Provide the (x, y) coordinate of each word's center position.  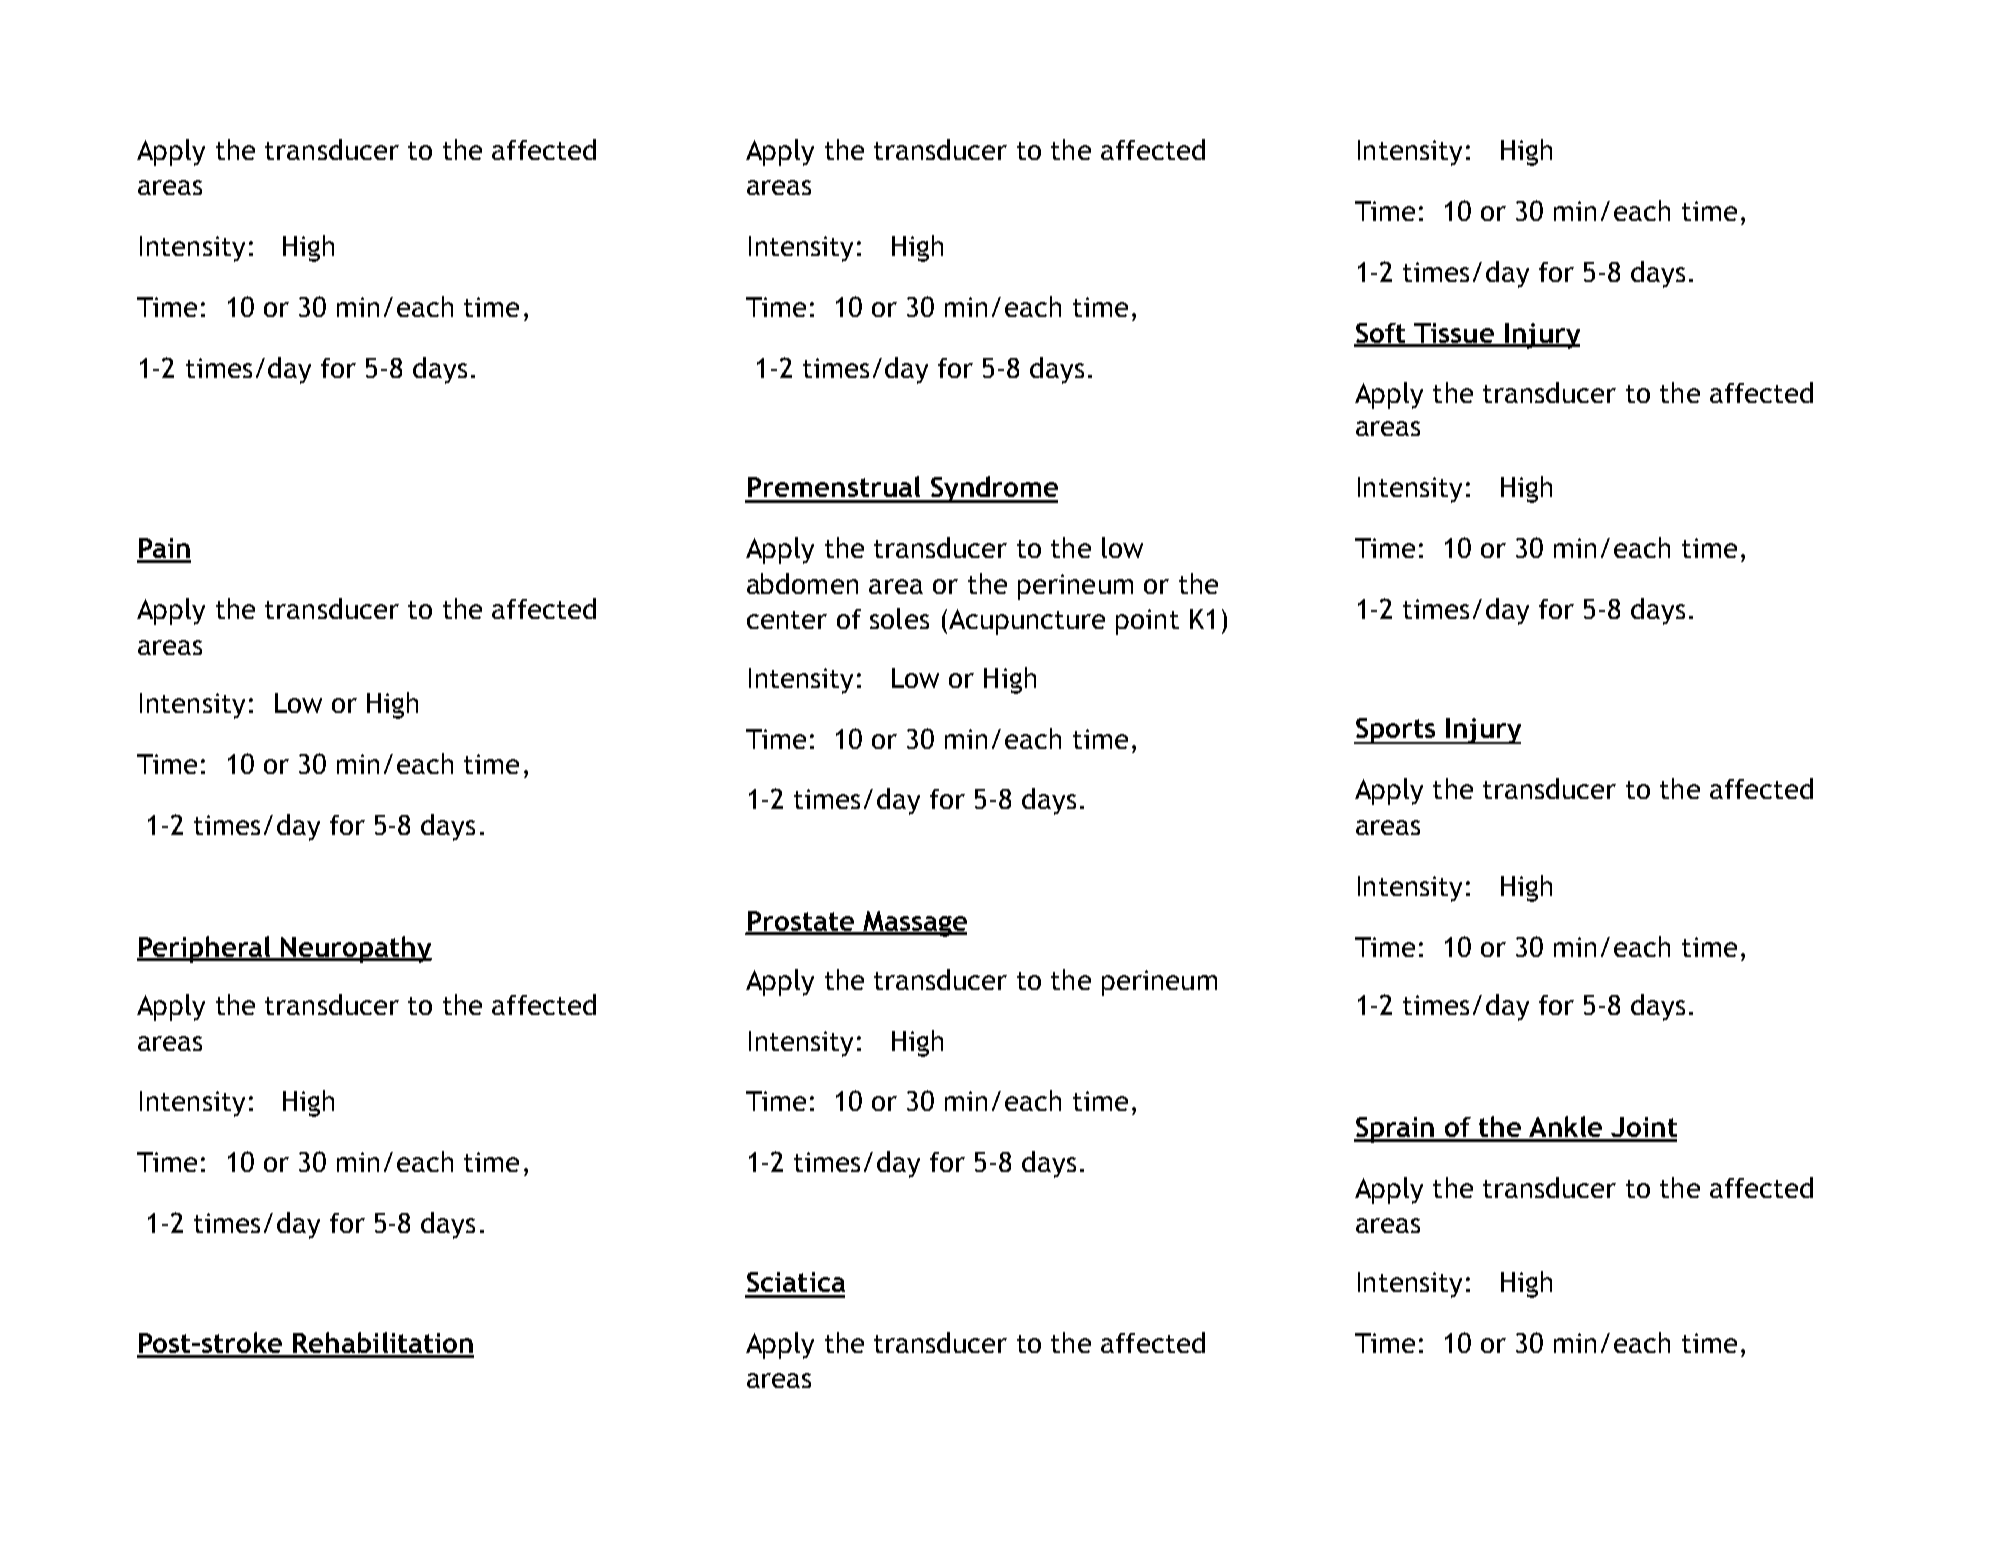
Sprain (1395, 1130)
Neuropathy (355, 949)
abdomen (802, 583)
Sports (1395, 731)
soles (899, 618)
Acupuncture (1025, 622)
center (787, 620)
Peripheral (205, 949)
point (1147, 622)
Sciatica (796, 1282)
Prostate (800, 922)
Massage (914, 924)
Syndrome (993, 489)
